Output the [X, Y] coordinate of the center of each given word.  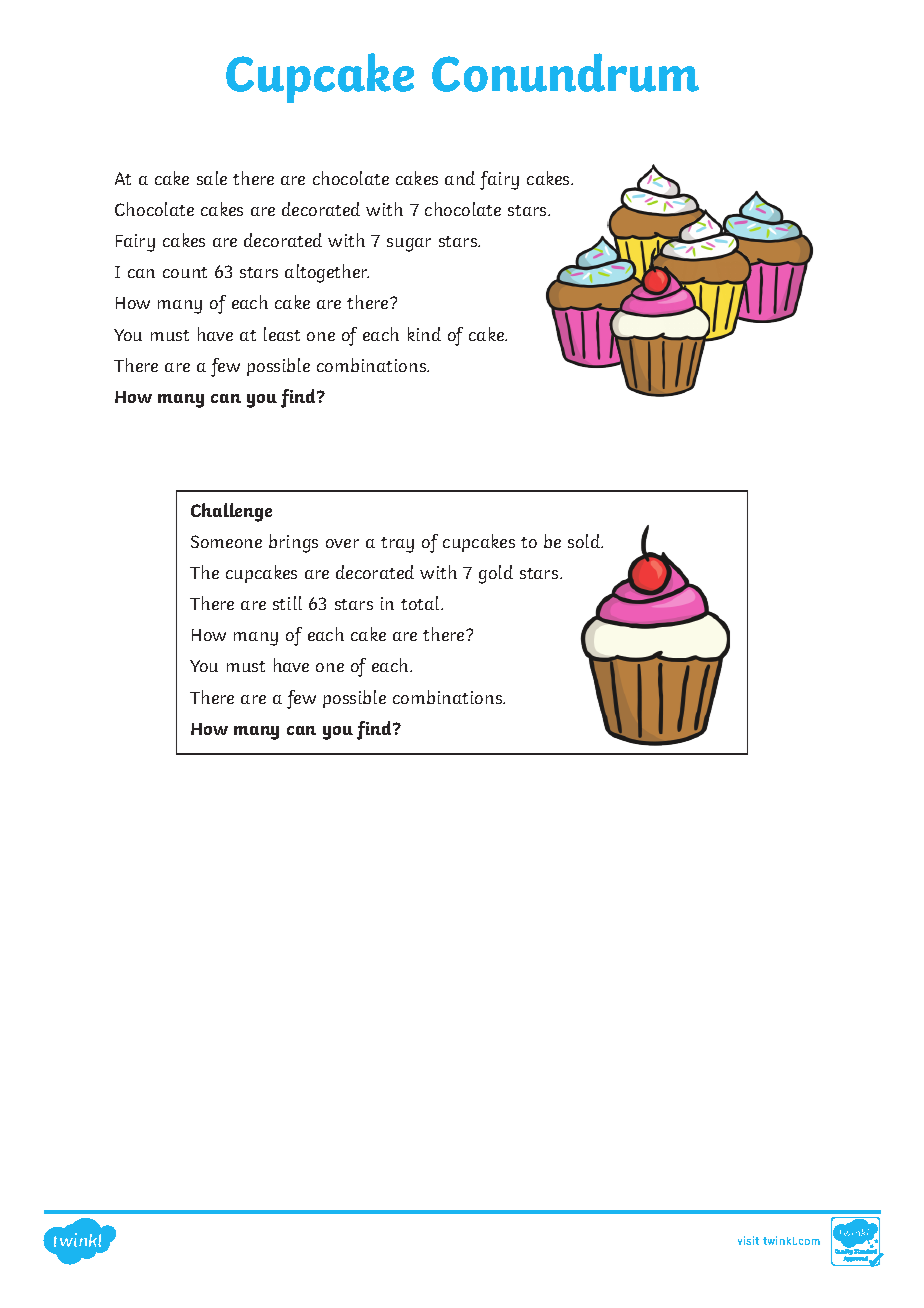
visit [748, 1240]
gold [496, 574]
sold [585, 541]
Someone [226, 541]
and [460, 178]
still [287, 603]
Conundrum [565, 72]
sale [212, 178]
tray [397, 545]
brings [293, 543]
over [342, 543]
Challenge [231, 512]
